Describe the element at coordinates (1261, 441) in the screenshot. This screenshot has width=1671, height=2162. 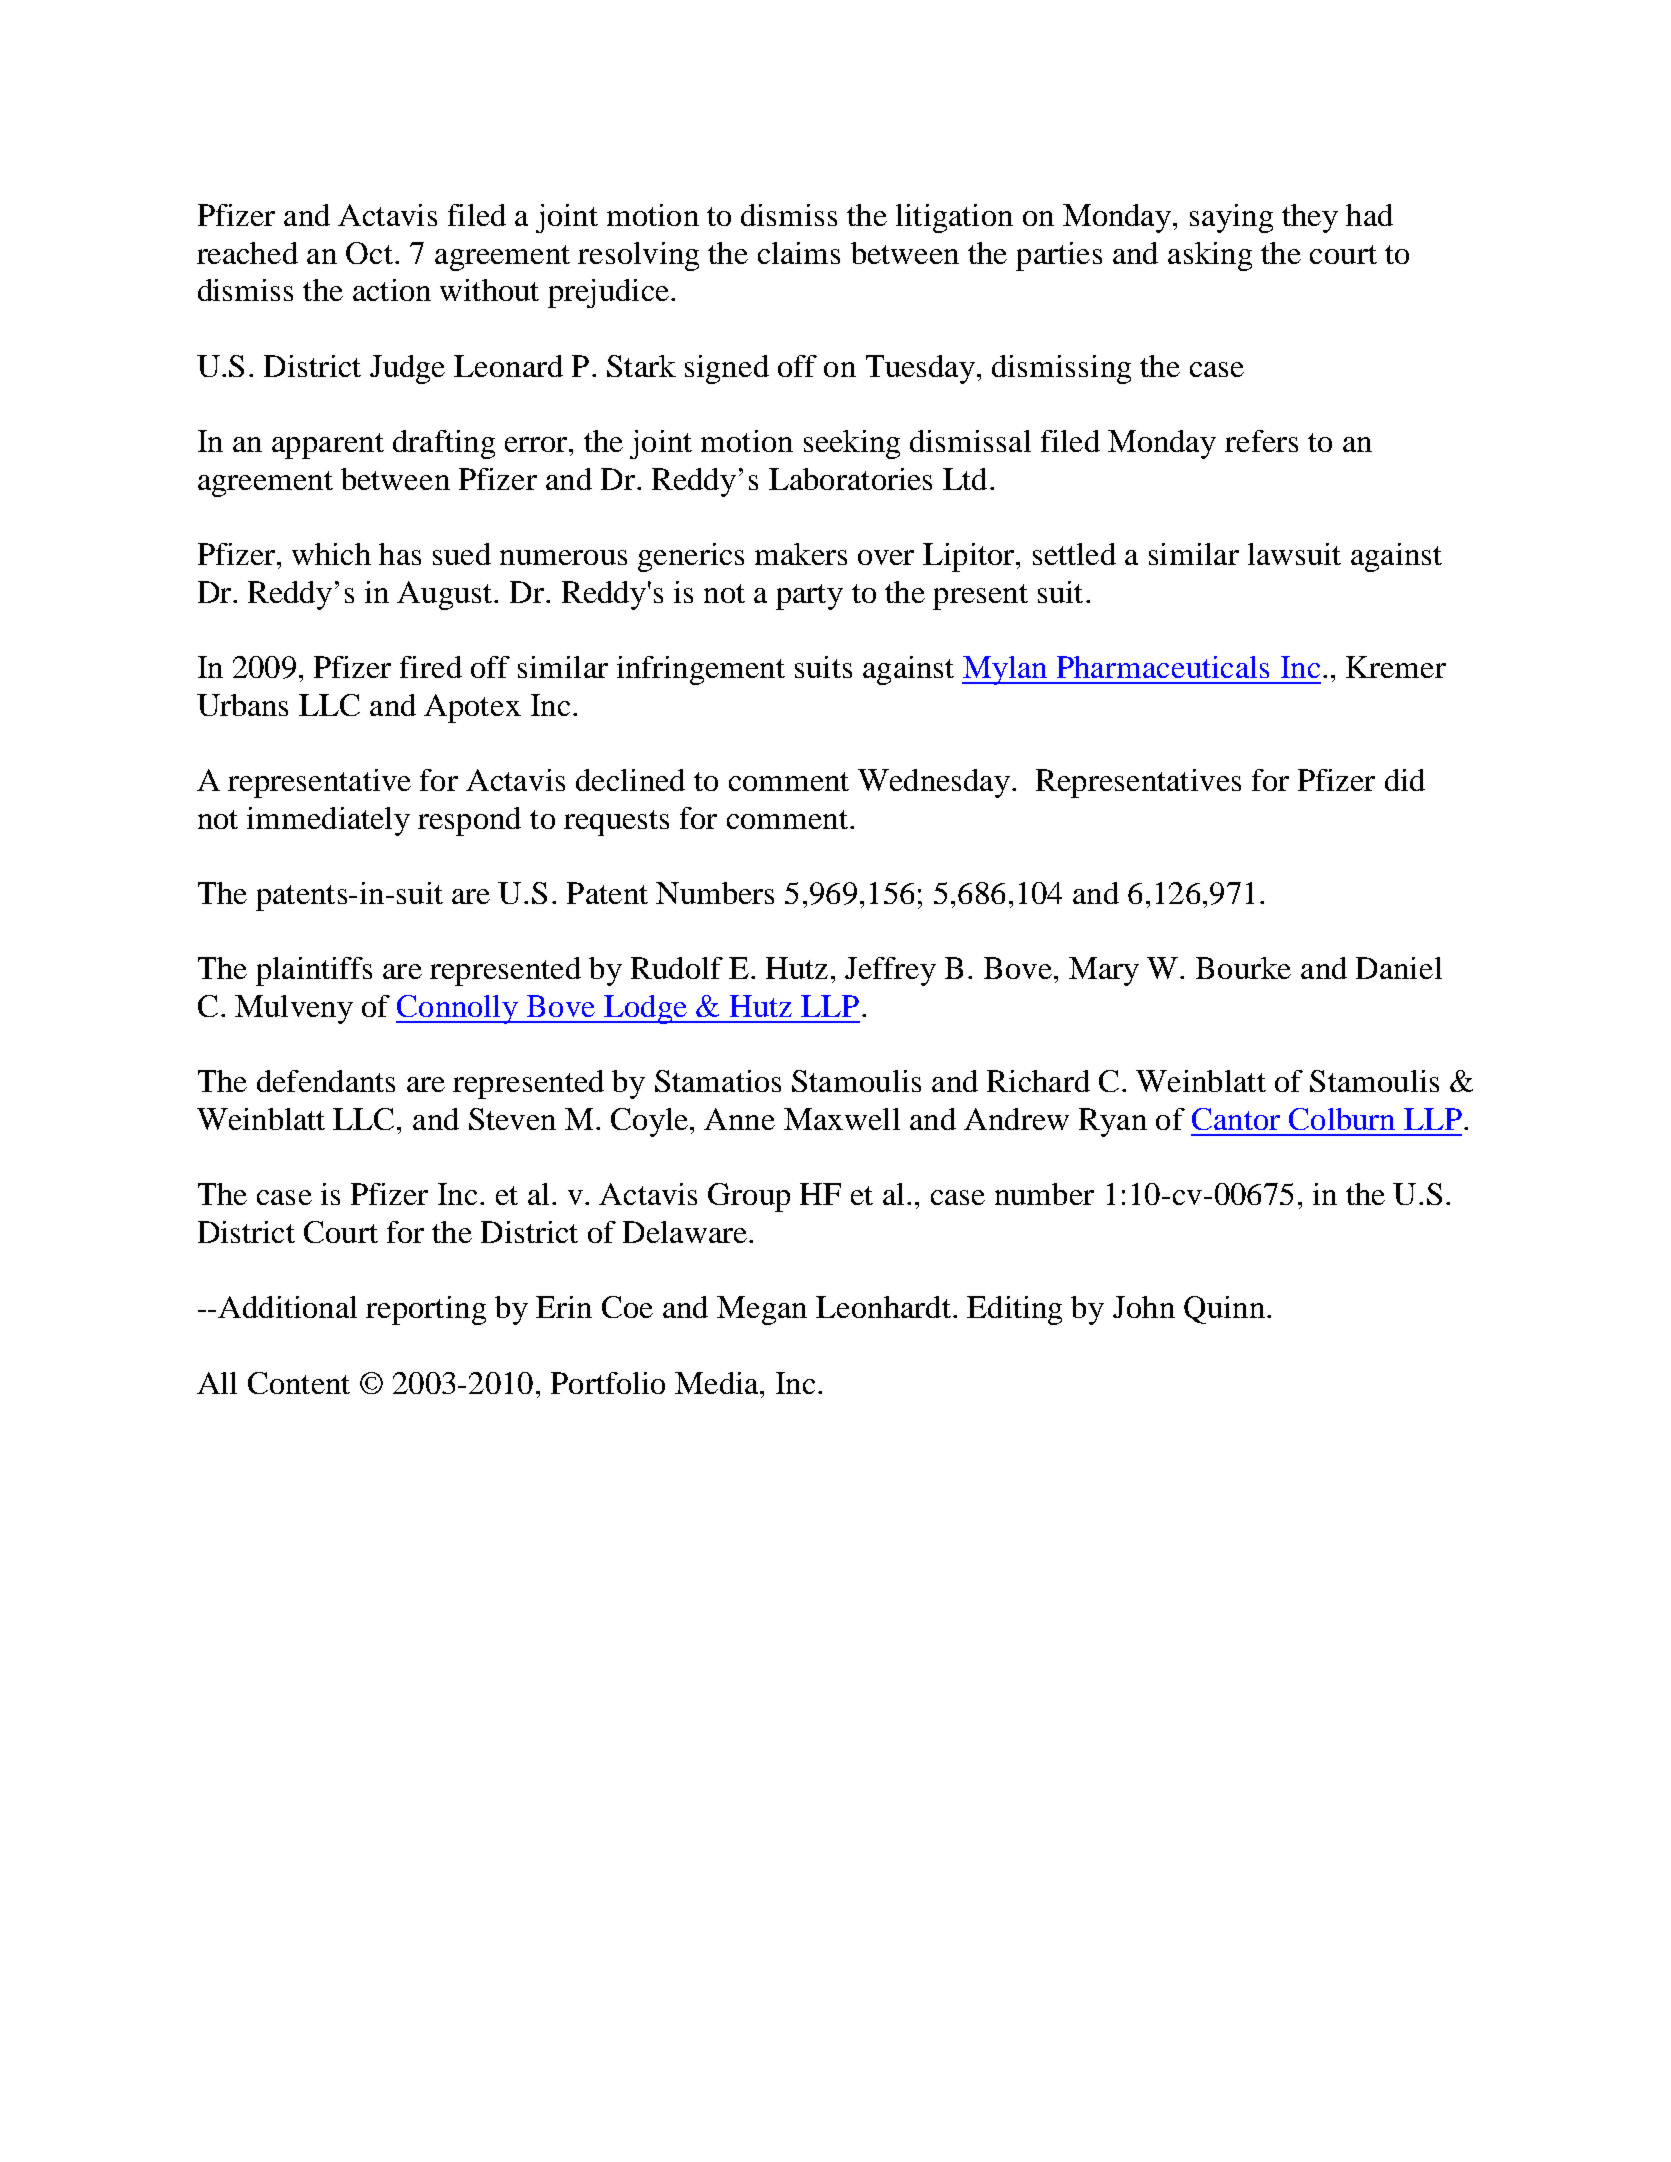
I see `refers` at that location.
